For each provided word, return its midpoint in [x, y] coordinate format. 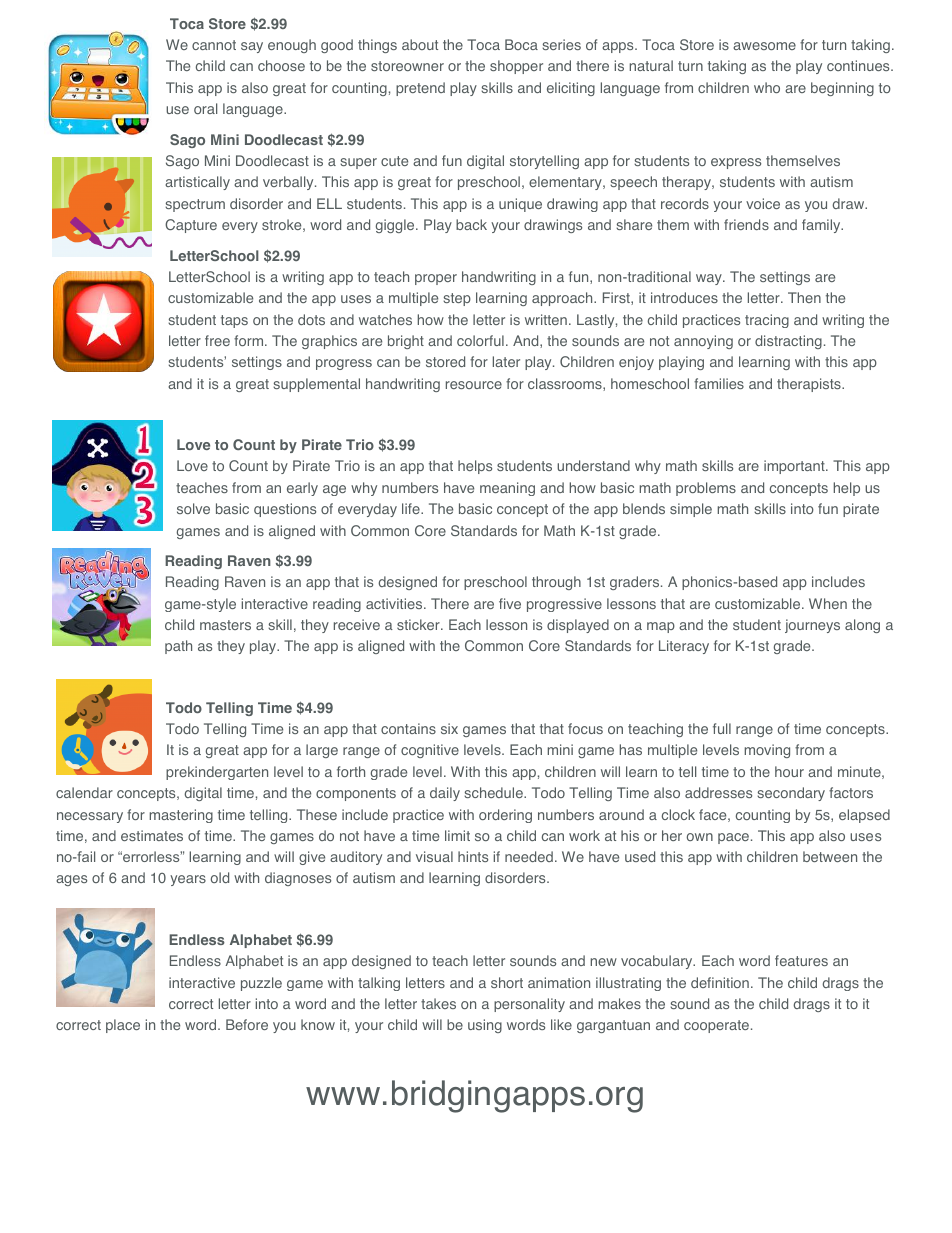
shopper [516, 67]
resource [474, 385]
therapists [810, 385]
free [217, 340]
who [767, 87]
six [449, 728]
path [178, 647]
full [722, 728]
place [123, 1026]
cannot [214, 45]
